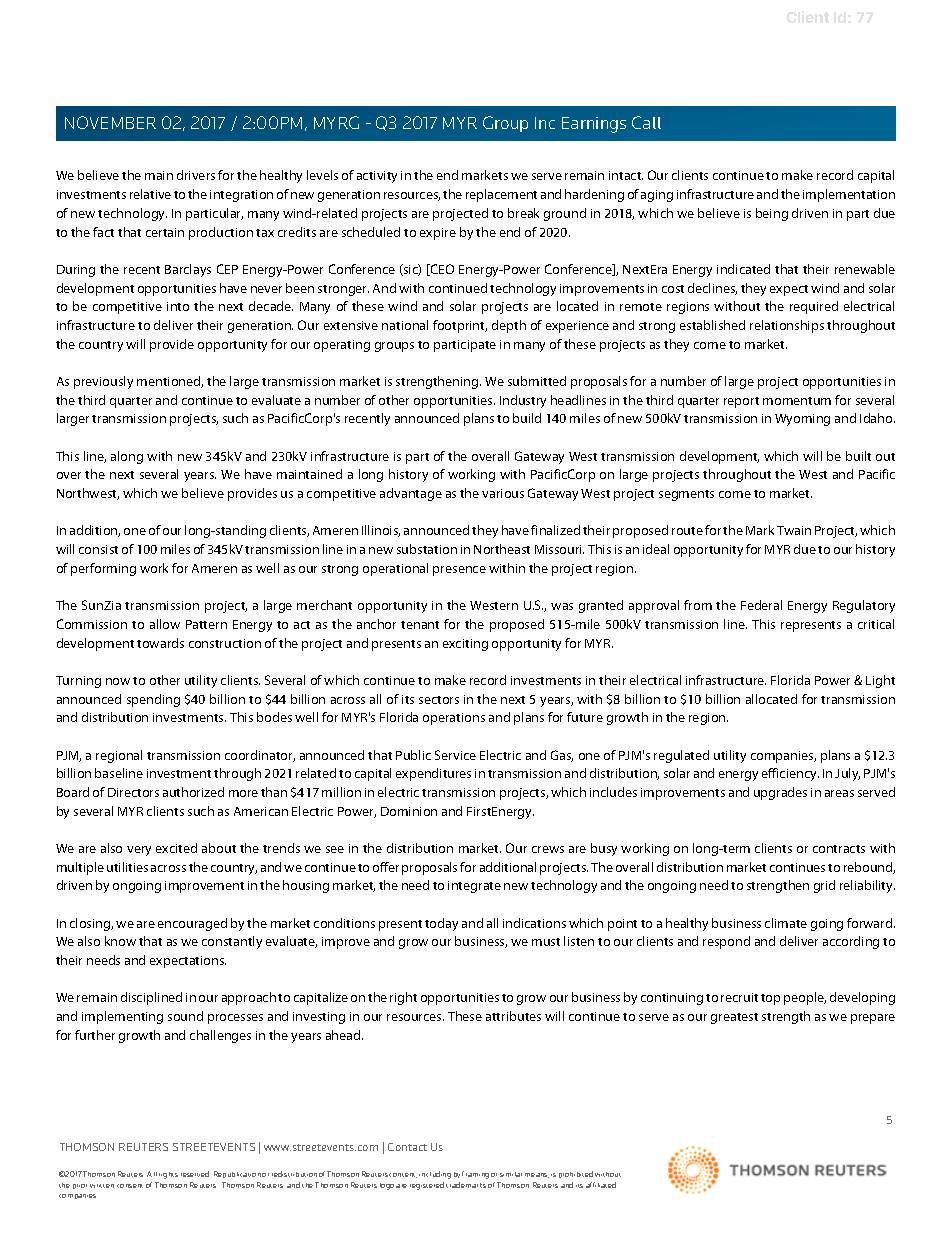 The width and height of the document is (952, 1233). Describe the element at coordinates (103, 382) in the document. I see `previously` at that location.
